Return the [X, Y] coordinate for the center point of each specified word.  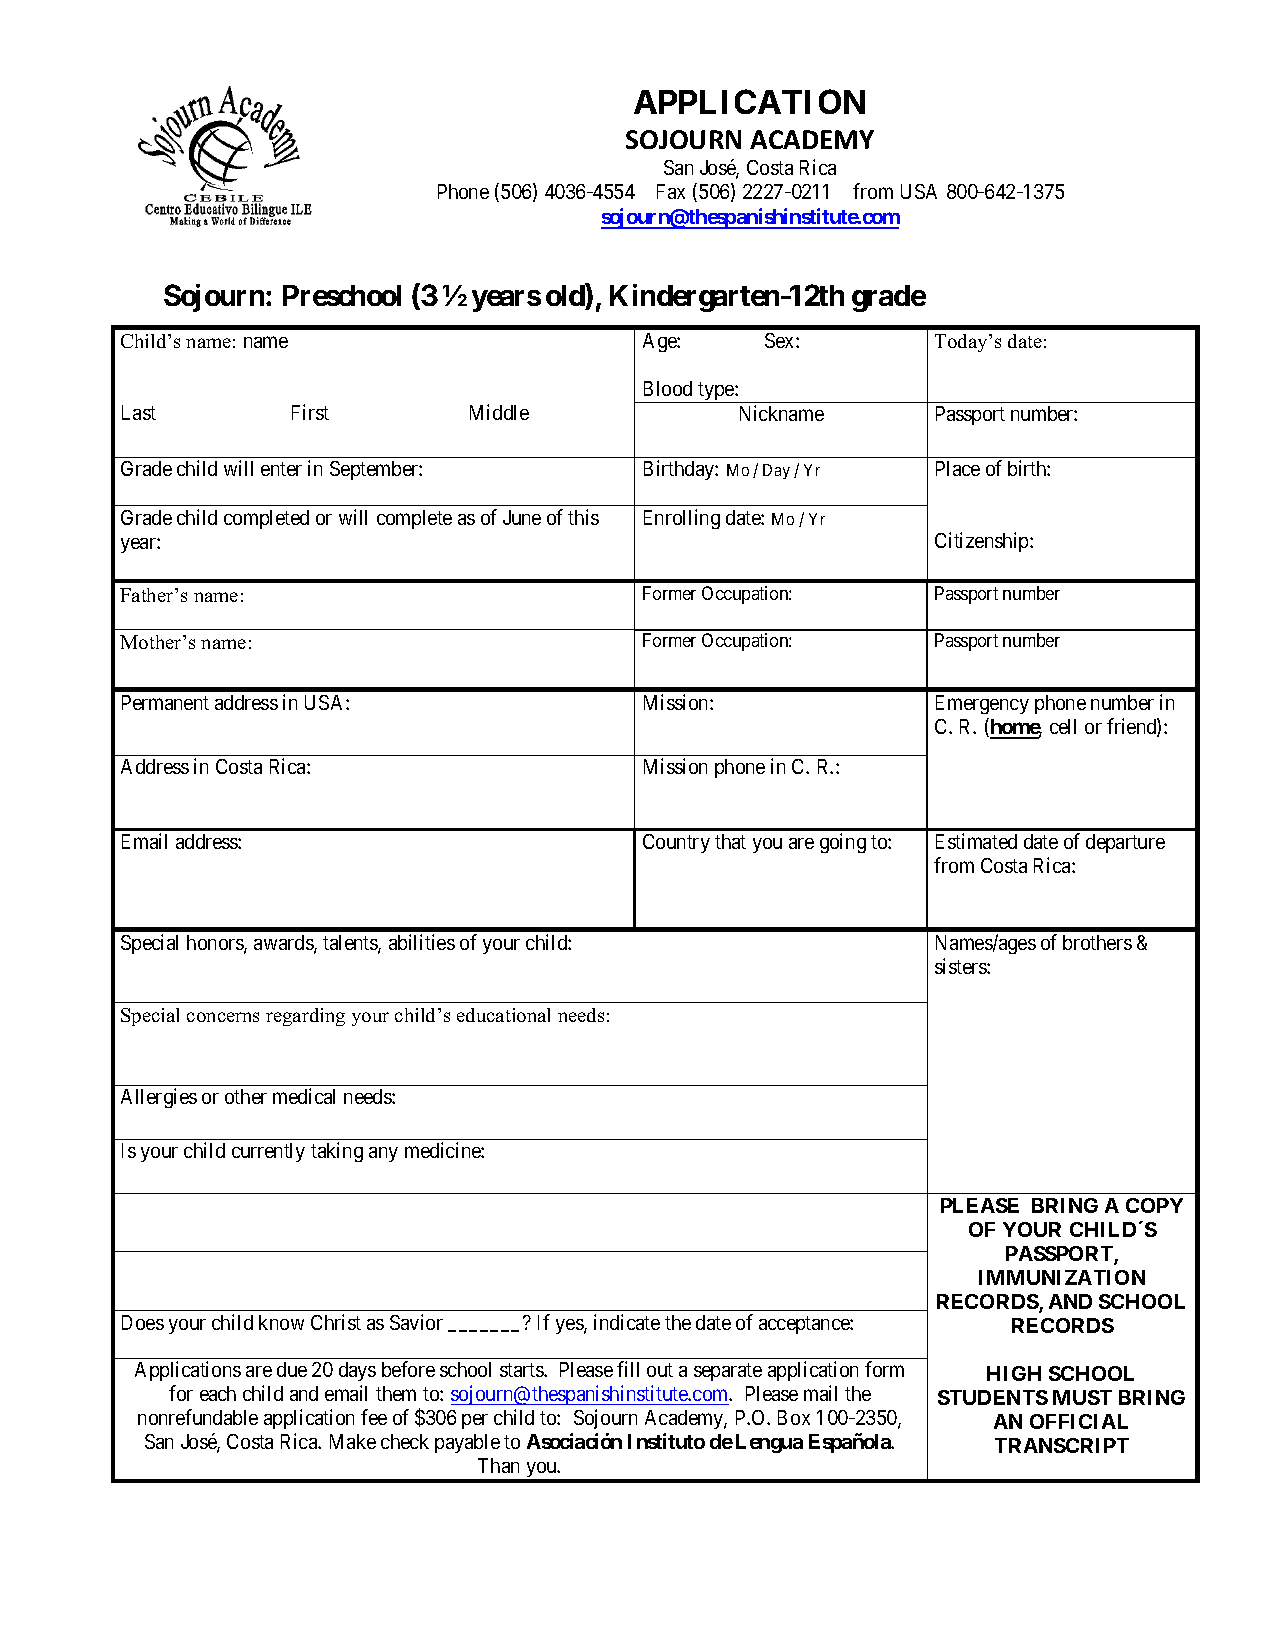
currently [268, 1152]
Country [676, 843]
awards [284, 944]
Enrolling [682, 519]
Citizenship [983, 542]
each [218, 1393]
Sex [781, 340]
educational [503, 1015]
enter [281, 469]
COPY [1154, 1205]
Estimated [976, 841]
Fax [671, 191]
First [310, 412]
